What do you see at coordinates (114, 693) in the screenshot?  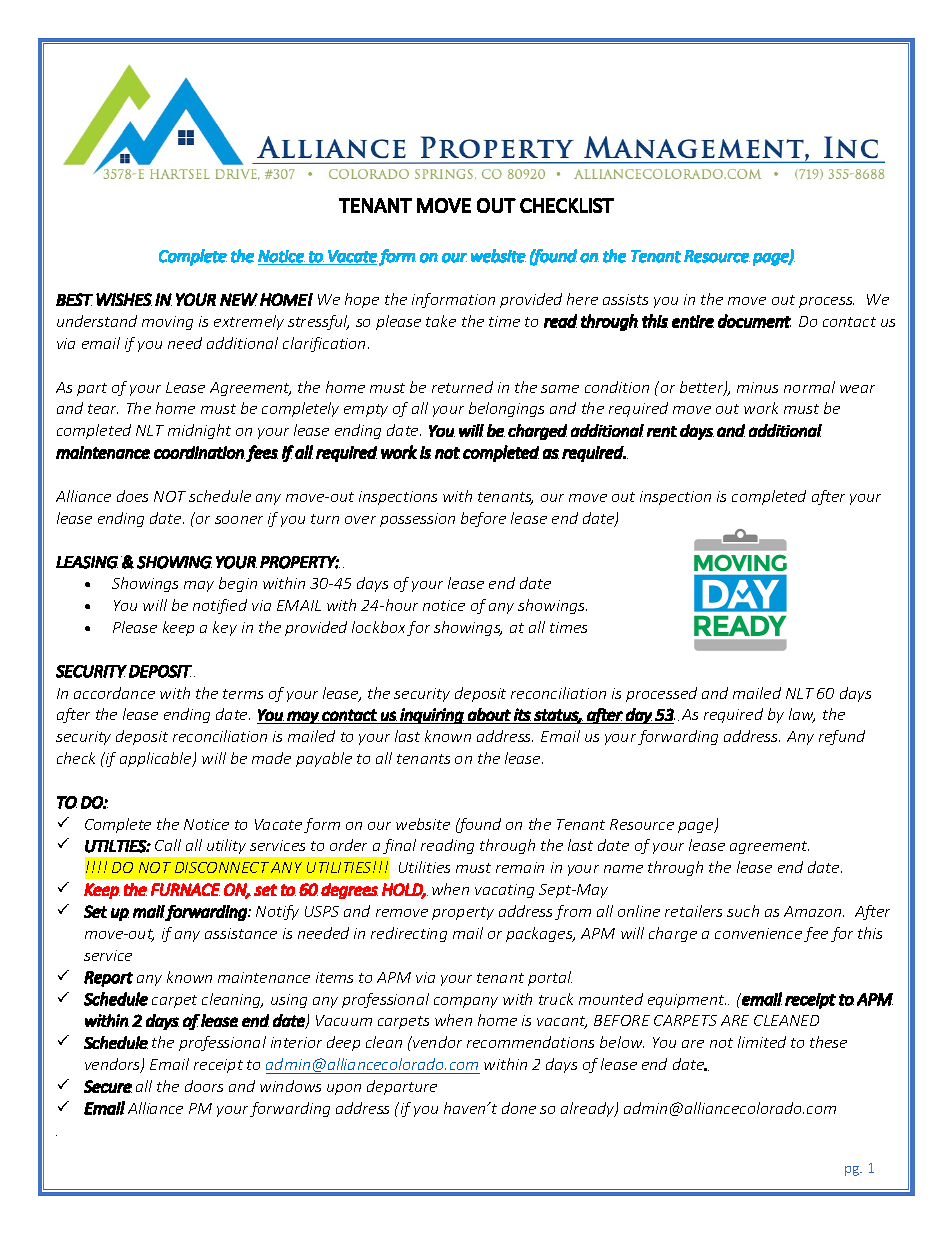 I see `accordance` at bounding box center [114, 693].
